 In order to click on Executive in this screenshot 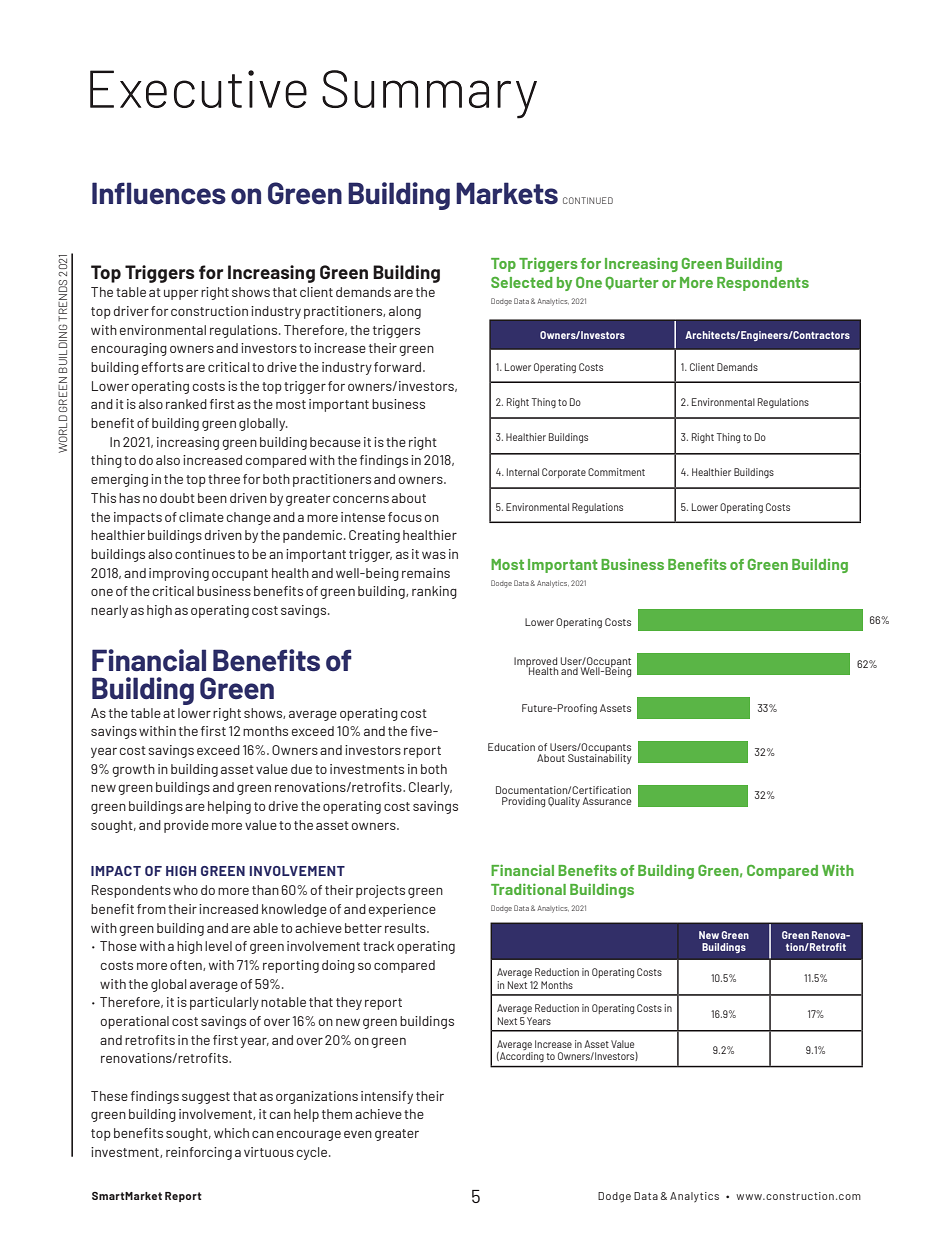, I will do `click(198, 89)`.
